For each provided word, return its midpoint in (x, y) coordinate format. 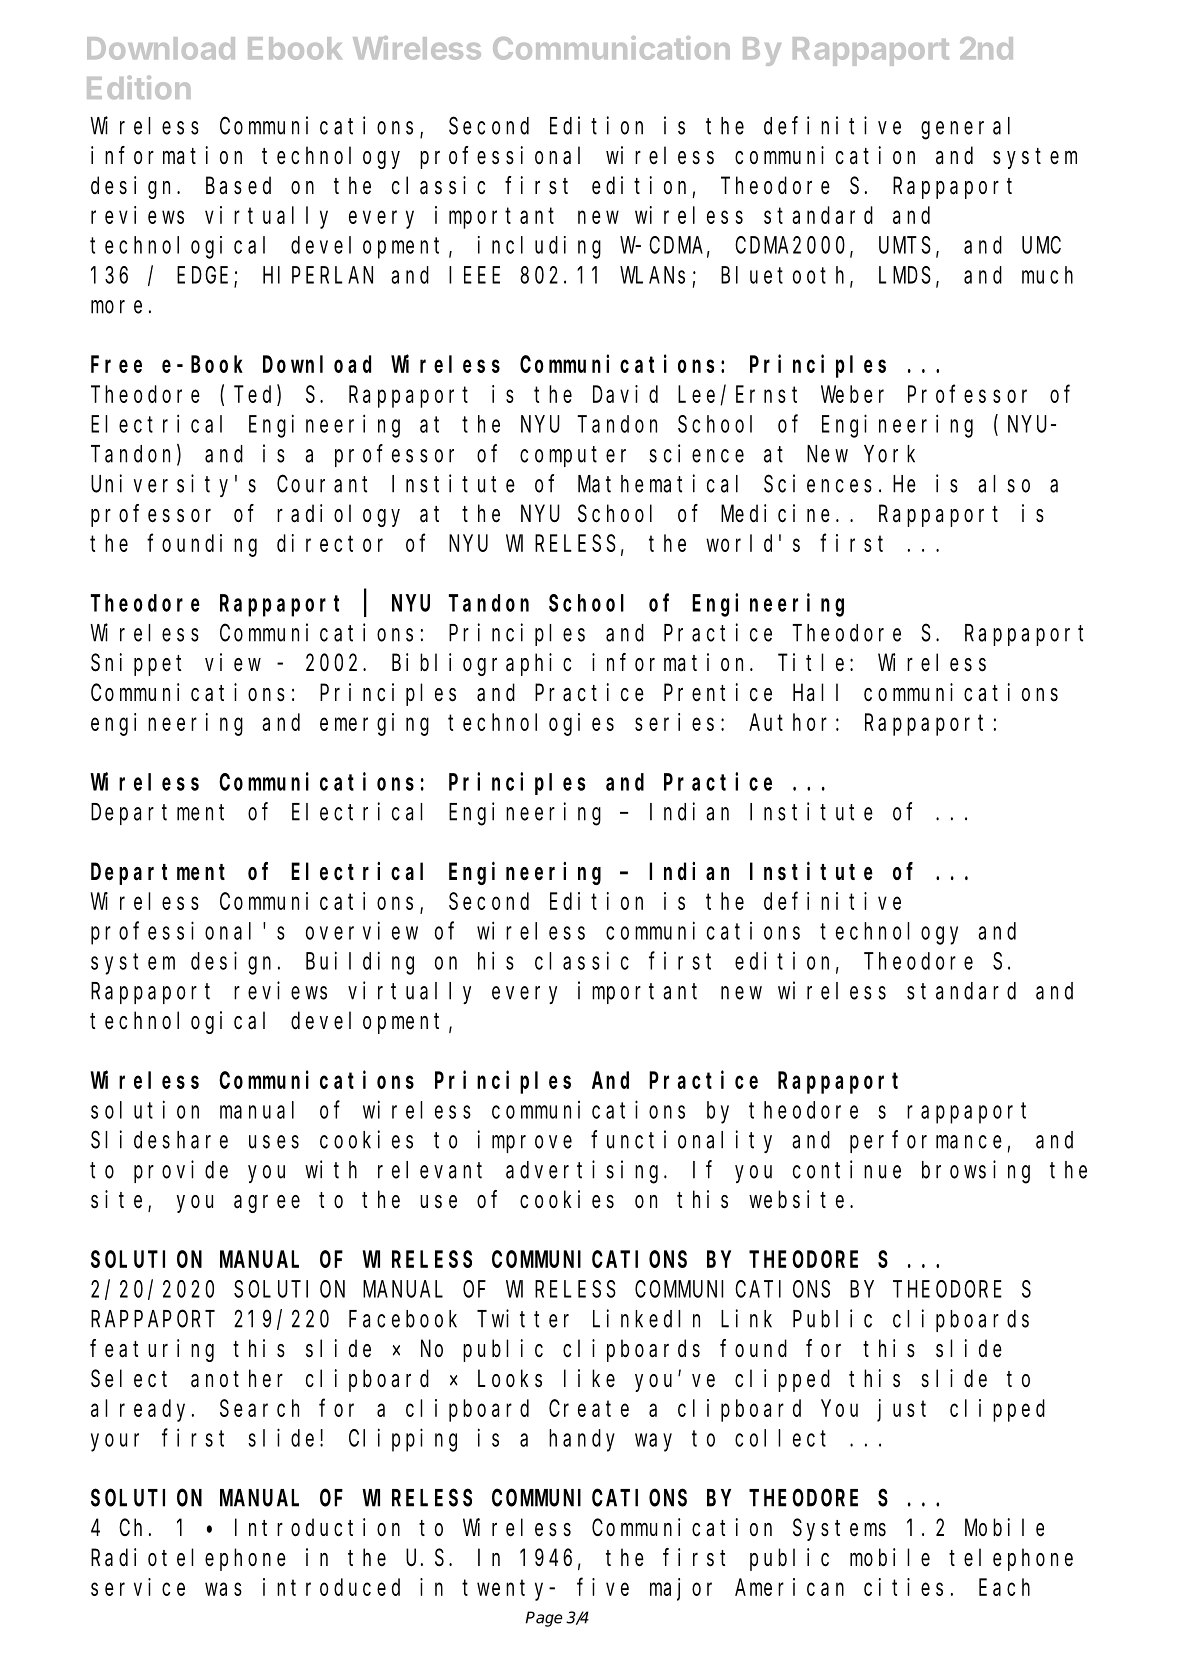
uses (274, 1142)
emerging (374, 724)
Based (238, 185)
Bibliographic (481, 664)
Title (811, 662)
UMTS (905, 245)
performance (926, 1142)
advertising (585, 1172)
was (223, 1589)
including (539, 247)
